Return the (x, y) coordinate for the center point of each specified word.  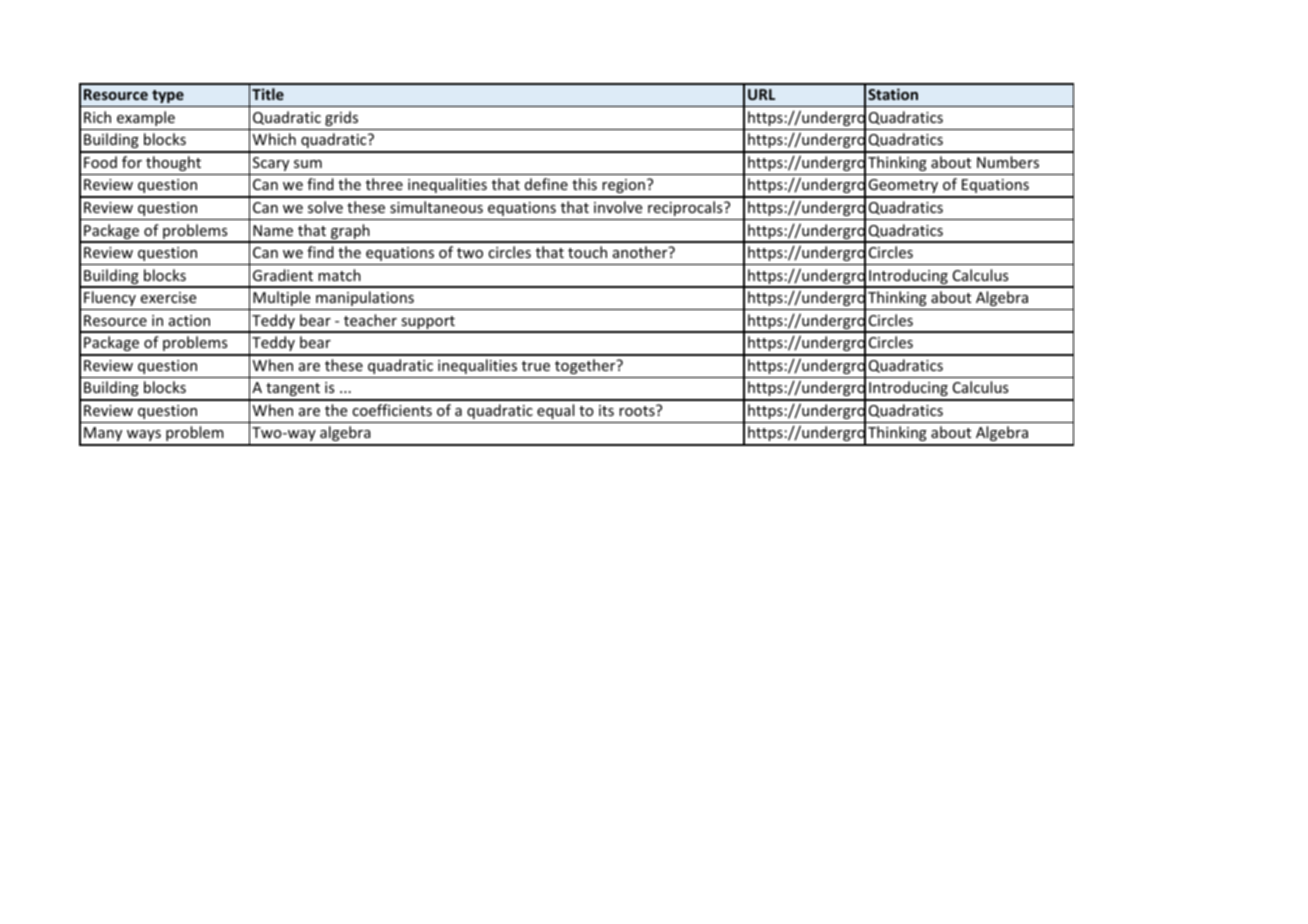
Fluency (110, 298)
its (606, 410)
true (536, 366)
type (168, 96)
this (584, 184)
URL (761, 94)
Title (268, 94)
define (546, 184)
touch (587, 252)
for (132, 162)
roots (638, 410)
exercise (168, 297)
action (189, 320)
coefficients (392, 410)
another (641, 252)
